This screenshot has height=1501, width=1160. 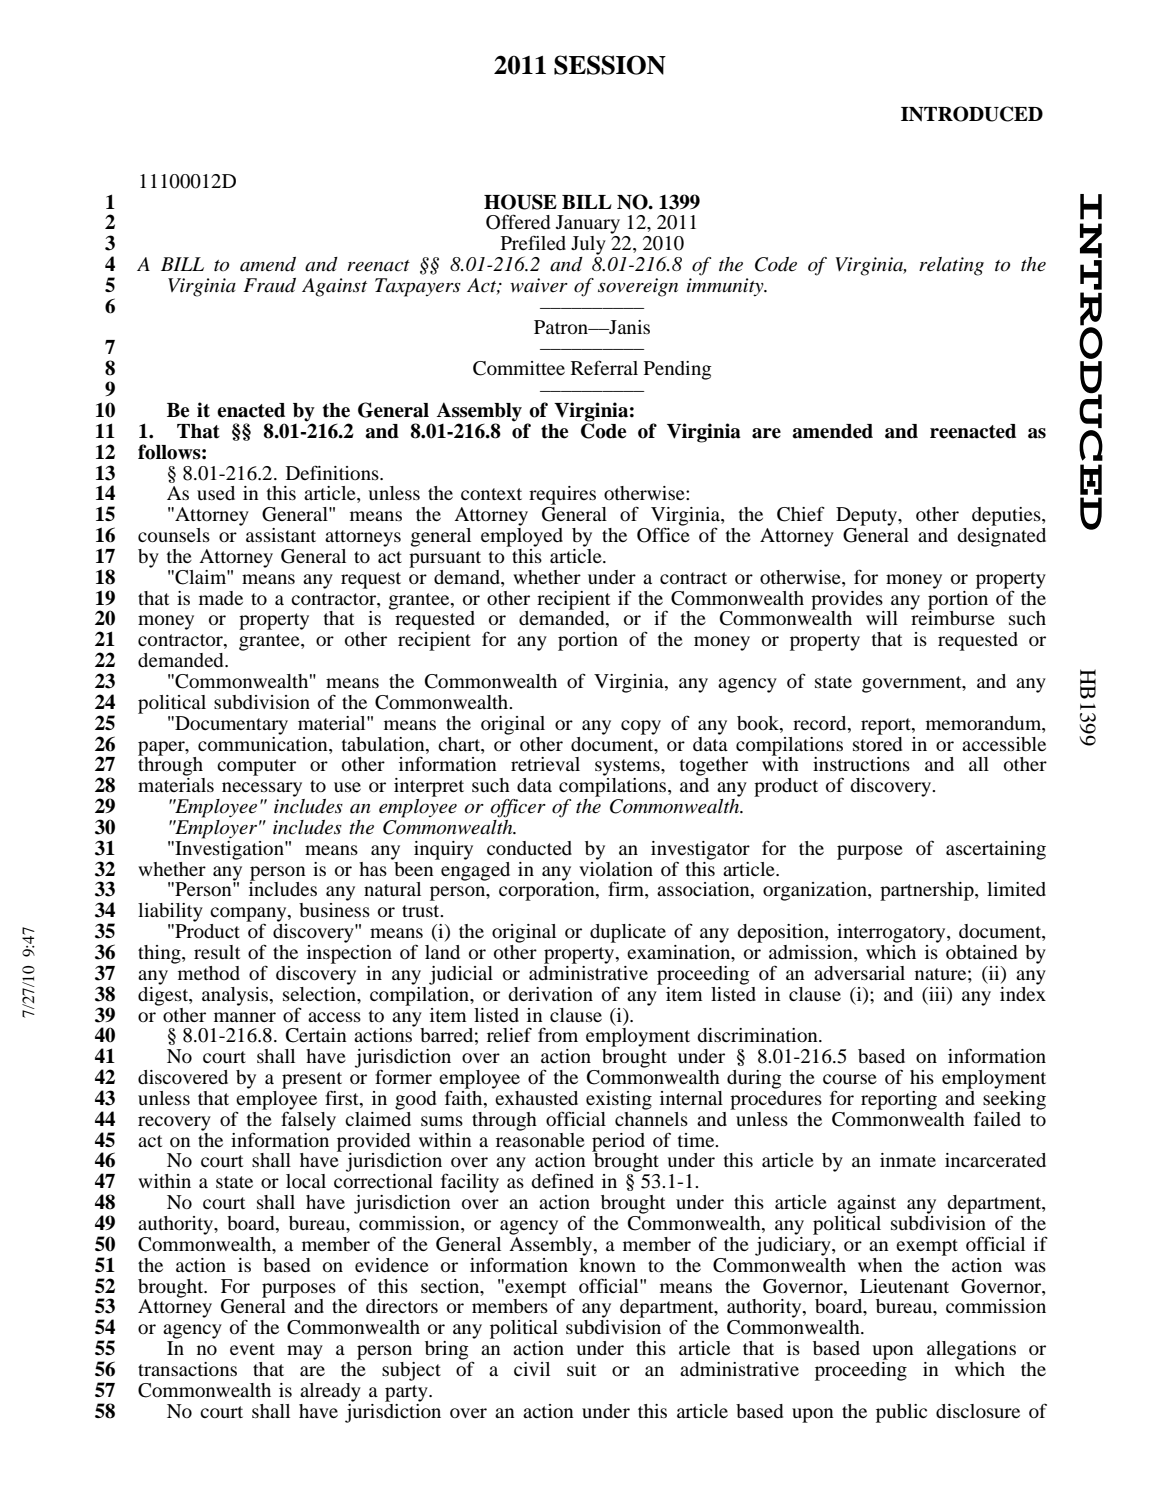 What do you see at coordinates (264, 742) in the screenshot?
I see `communication` at bounding box center [264, 742].
